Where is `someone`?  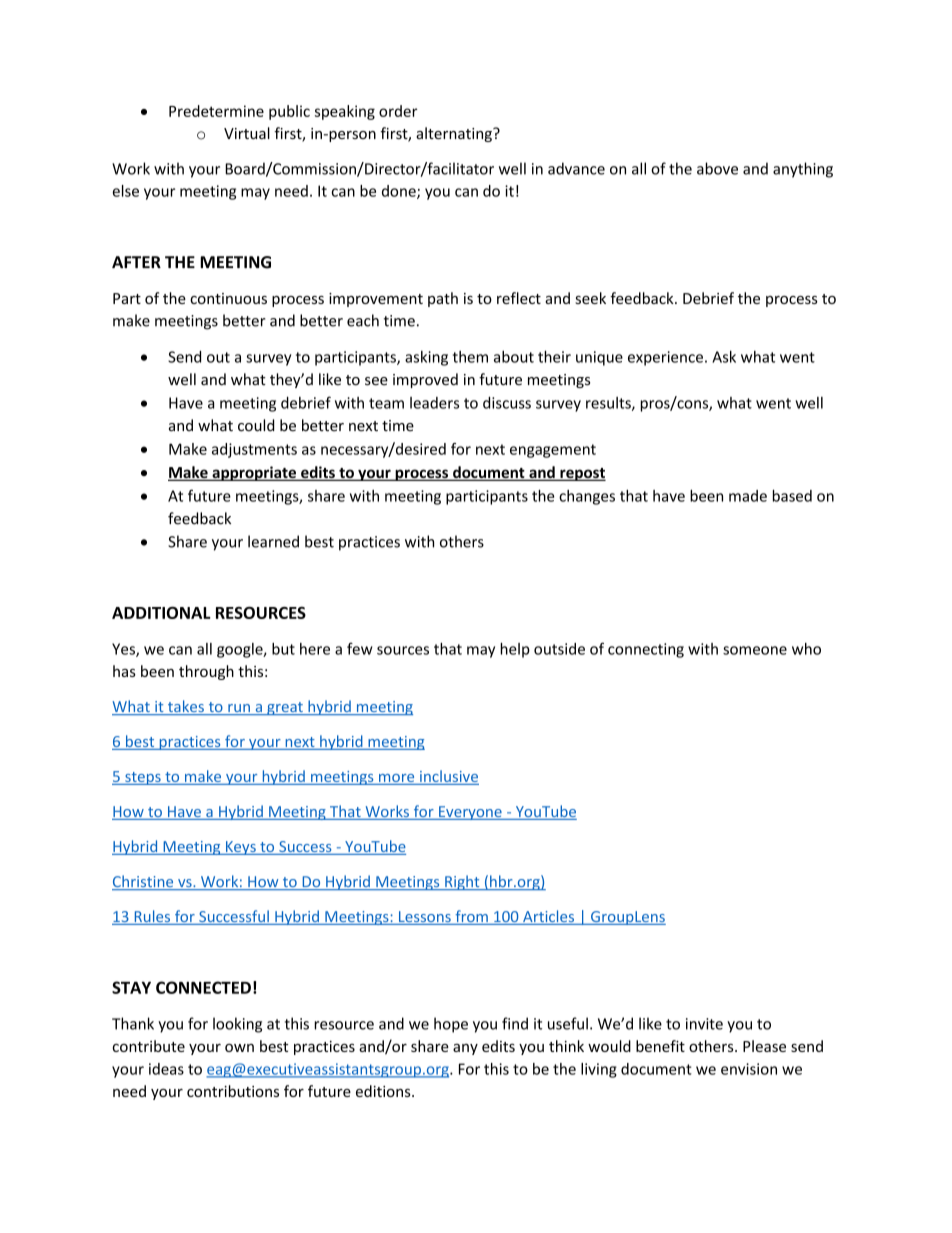 someone is located at coordinates (755, 650).
